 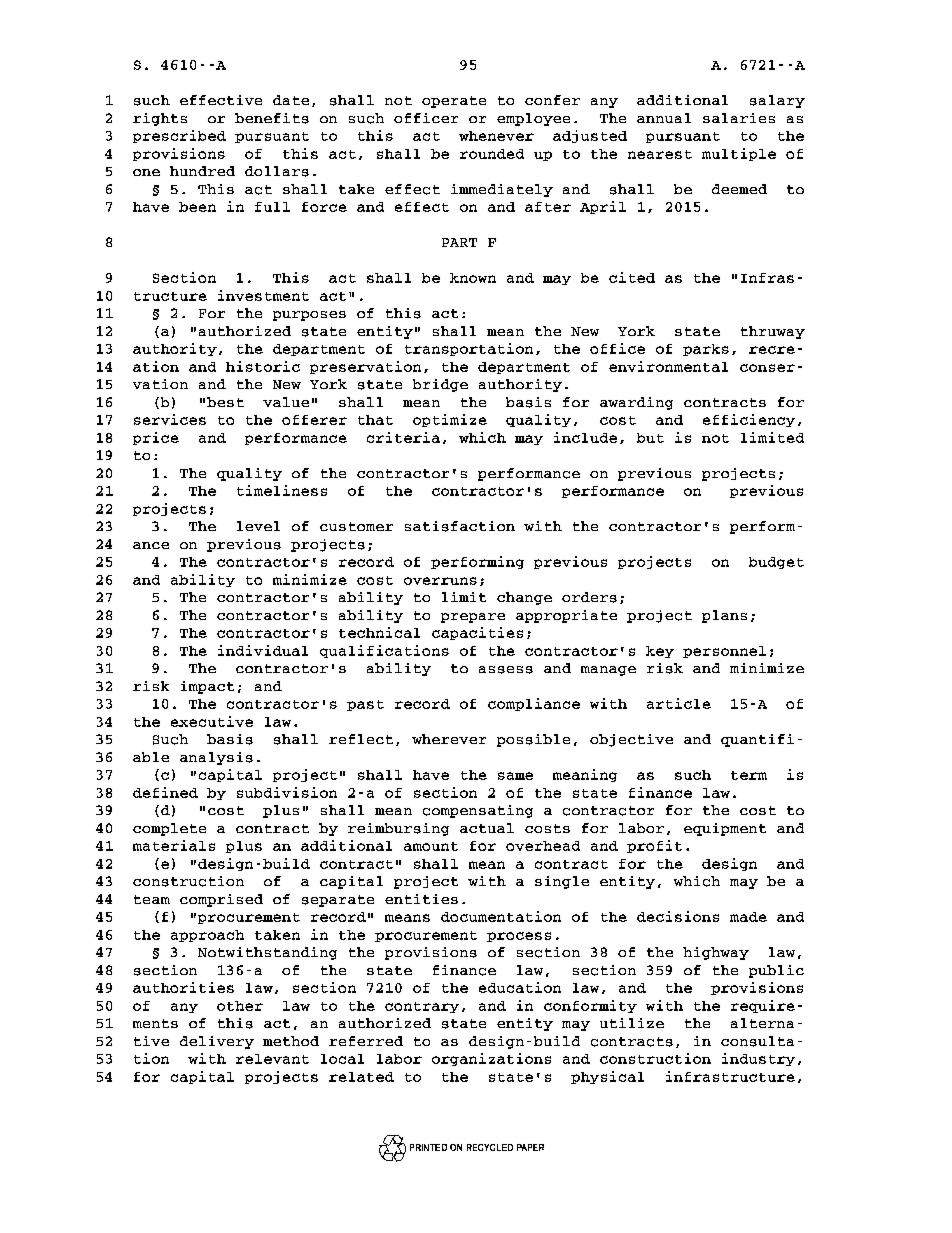 I want to click on overruns, so click(x=440, y=581).
